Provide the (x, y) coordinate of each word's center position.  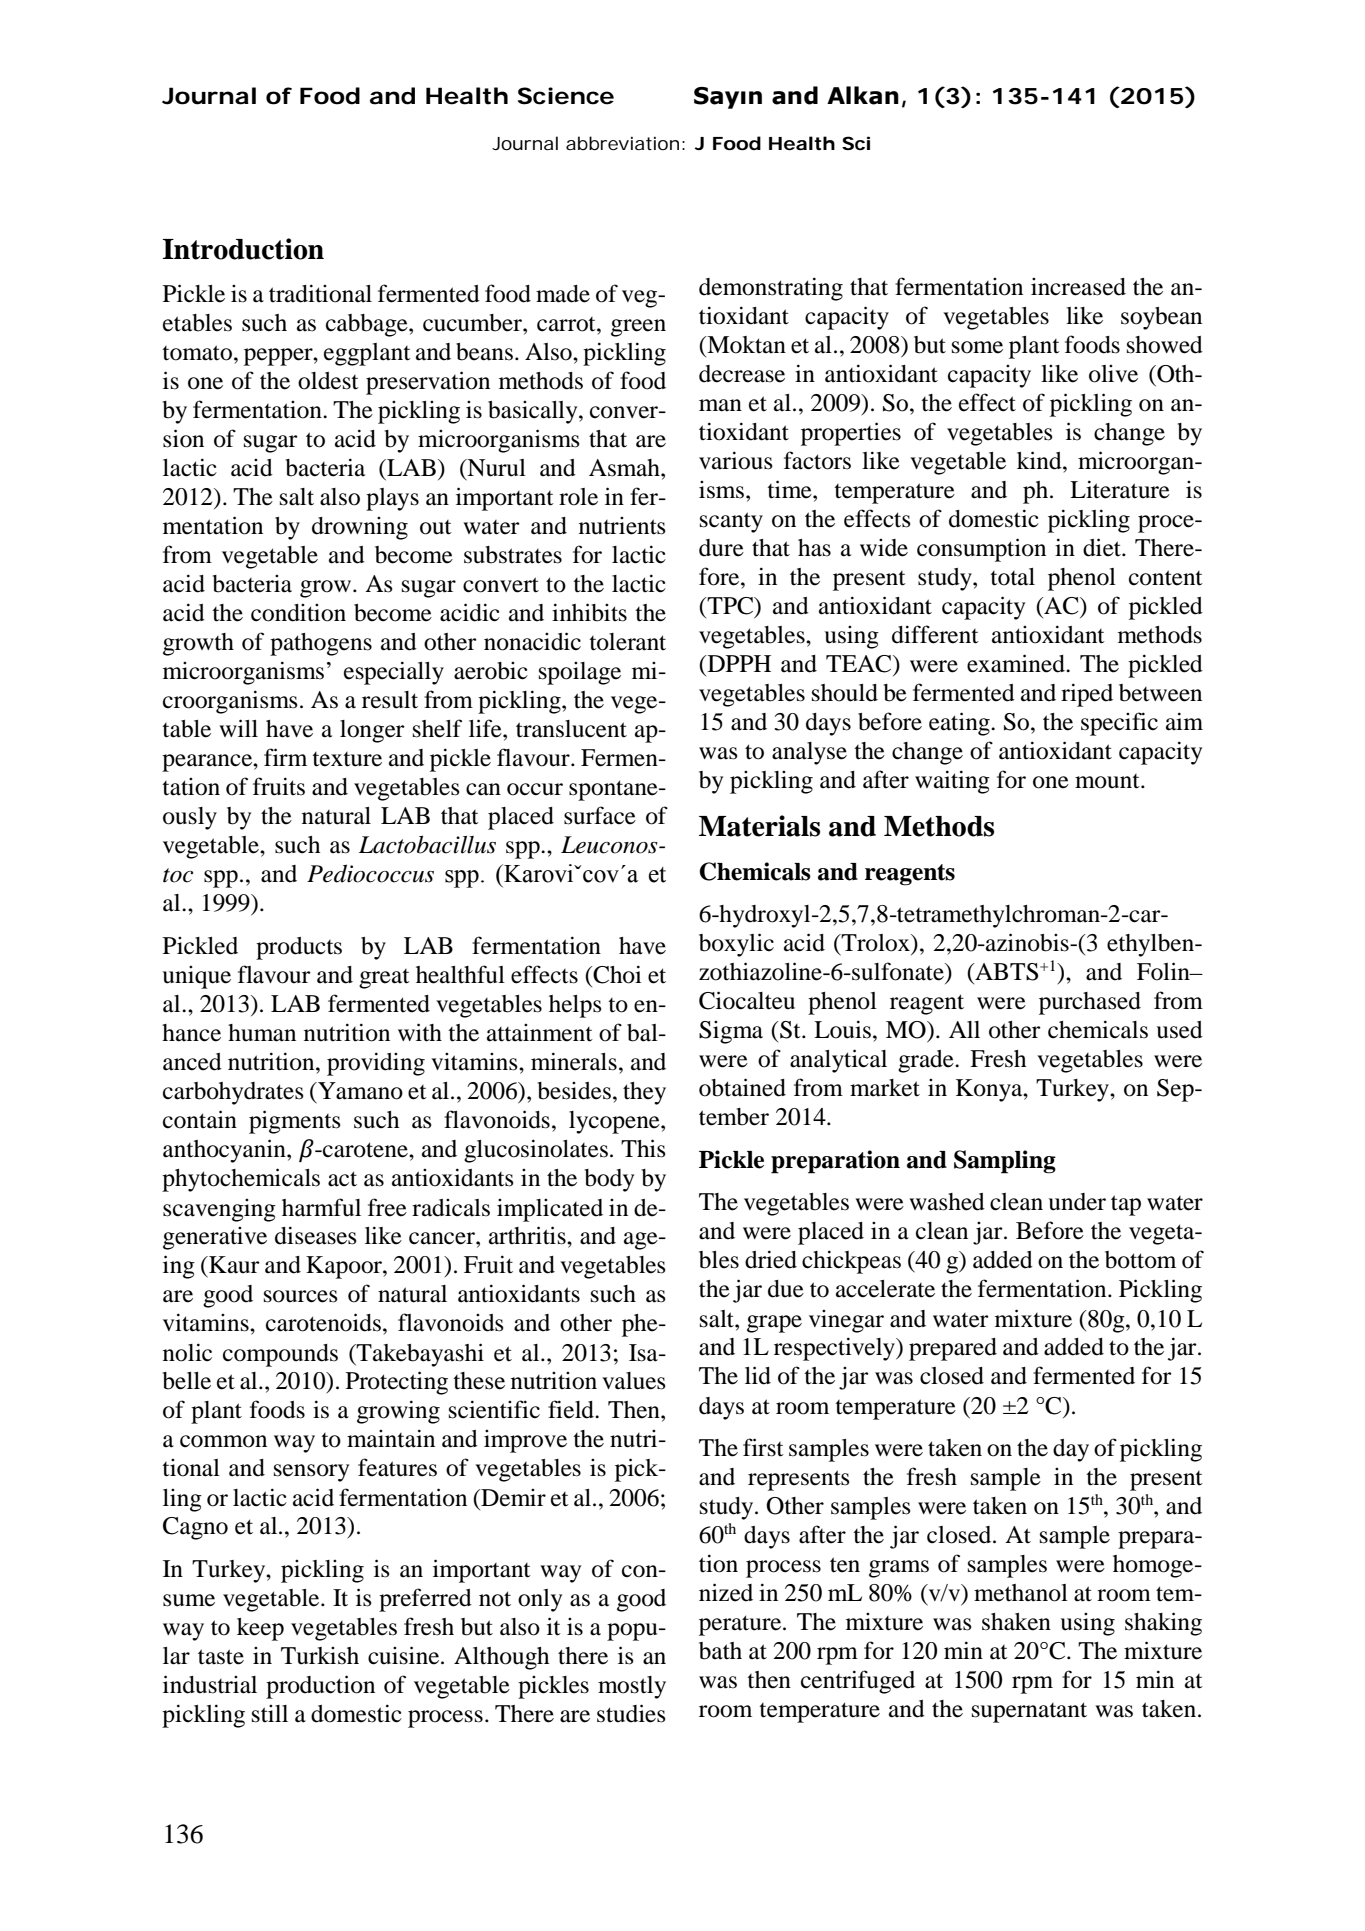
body (609, 1180)
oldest (328, 381)
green (638, 328)
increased (1078, 287)
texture (347, 759)
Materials (759, 826)
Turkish (320, 1656)
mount (1108, 781)
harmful (321, 1207)
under (1077, 1202)
